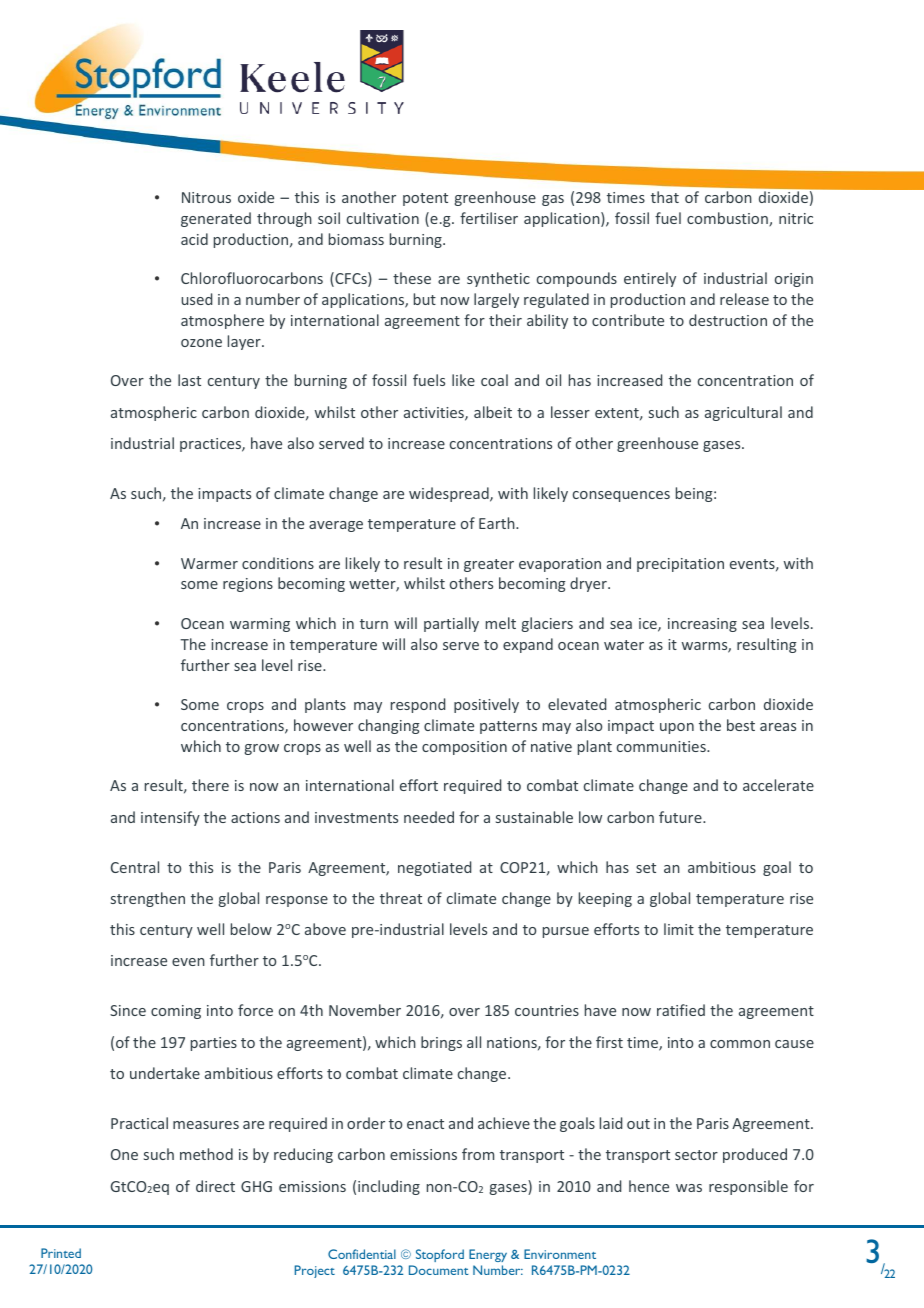 The image size is (924, 1308). Describe the element at coordinates (450, 494) in the page. I see `widespread` at that location.
